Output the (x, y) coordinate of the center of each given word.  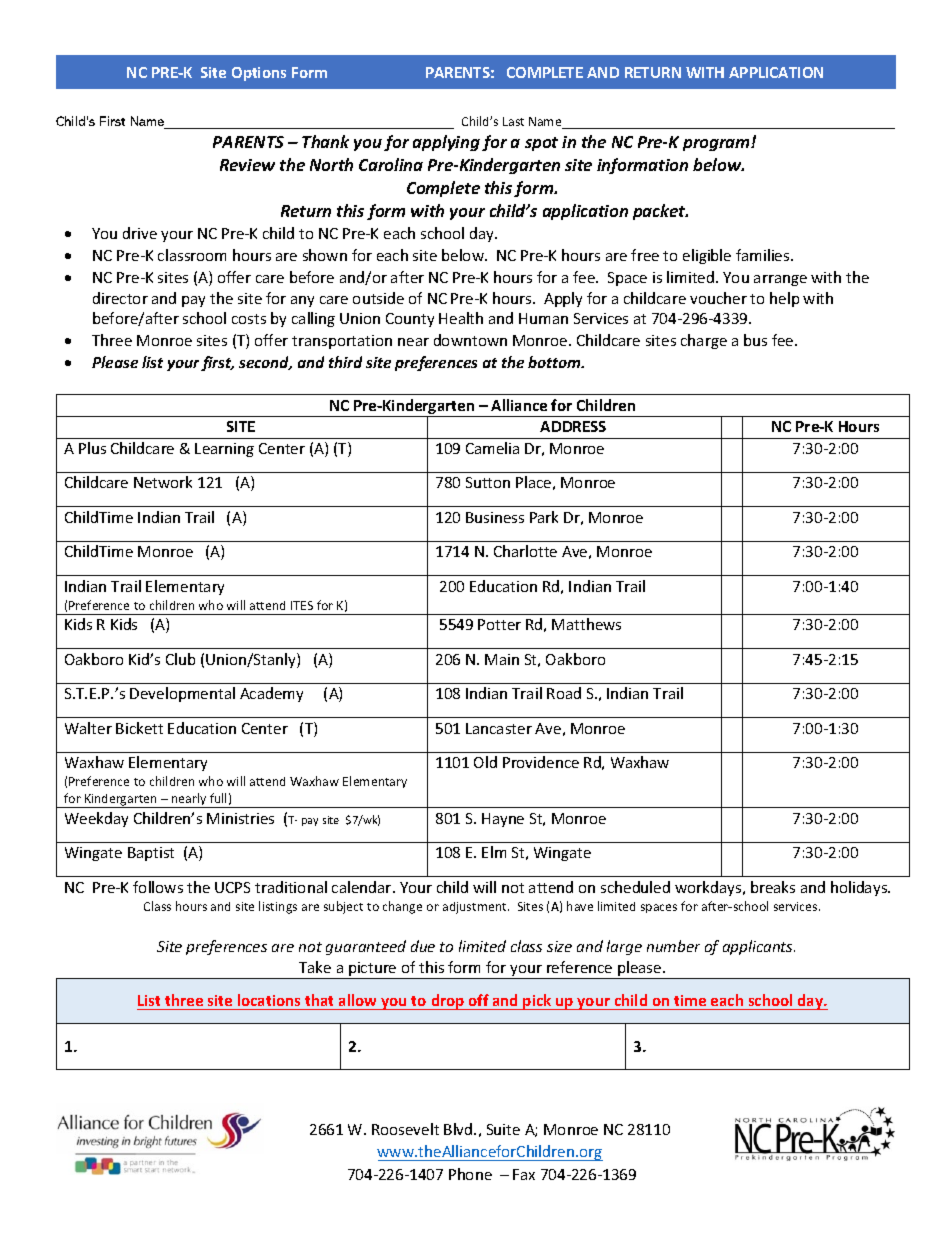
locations (269, 1000)
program (717, 145)
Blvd (459, 1129)
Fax (524, 1174)
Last (513, 121)
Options (259, 74)
